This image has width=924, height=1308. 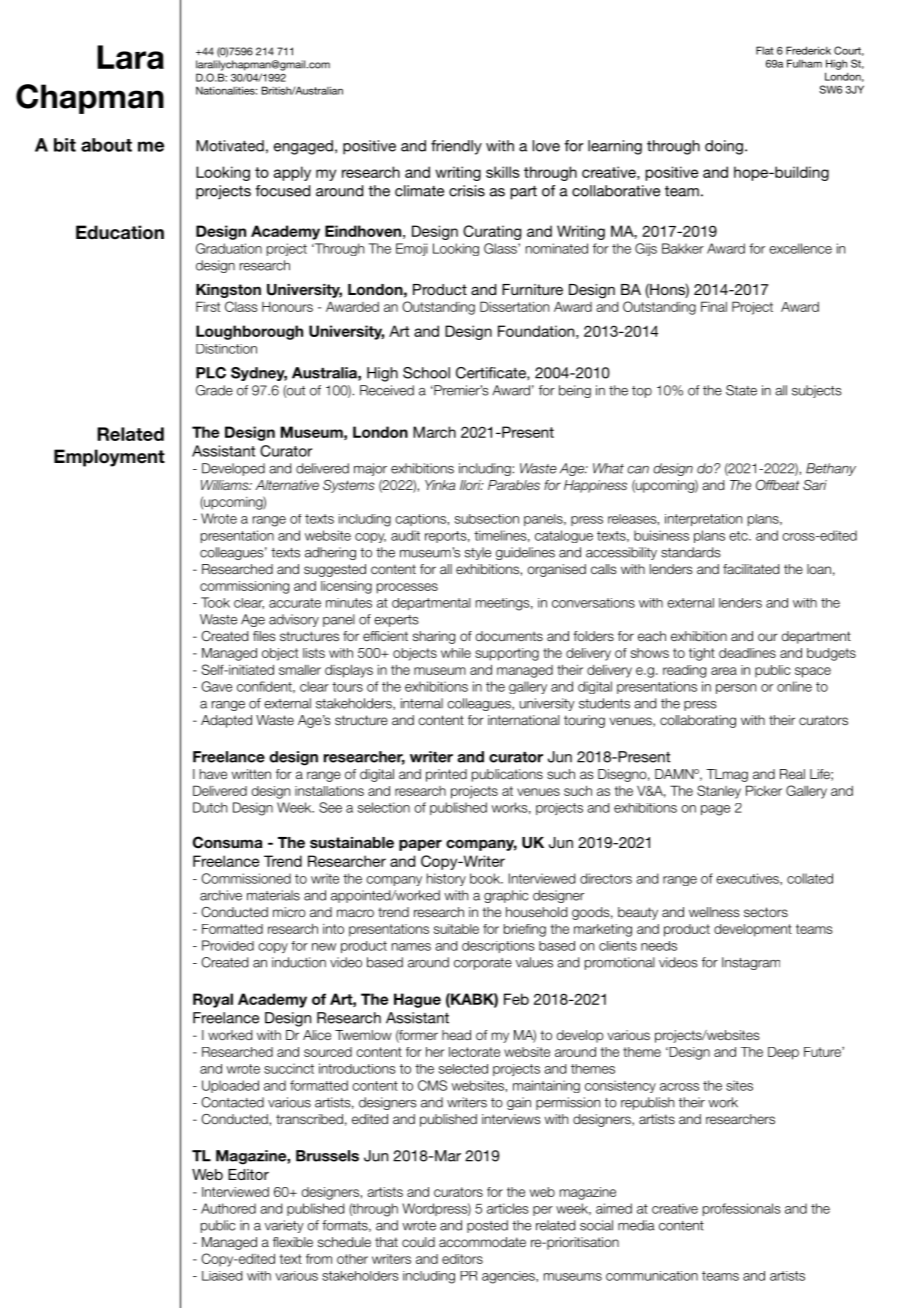 What do you see at coordinates (228, 945) in the image?
I see `Provided` at bounding box center [228, 945].
